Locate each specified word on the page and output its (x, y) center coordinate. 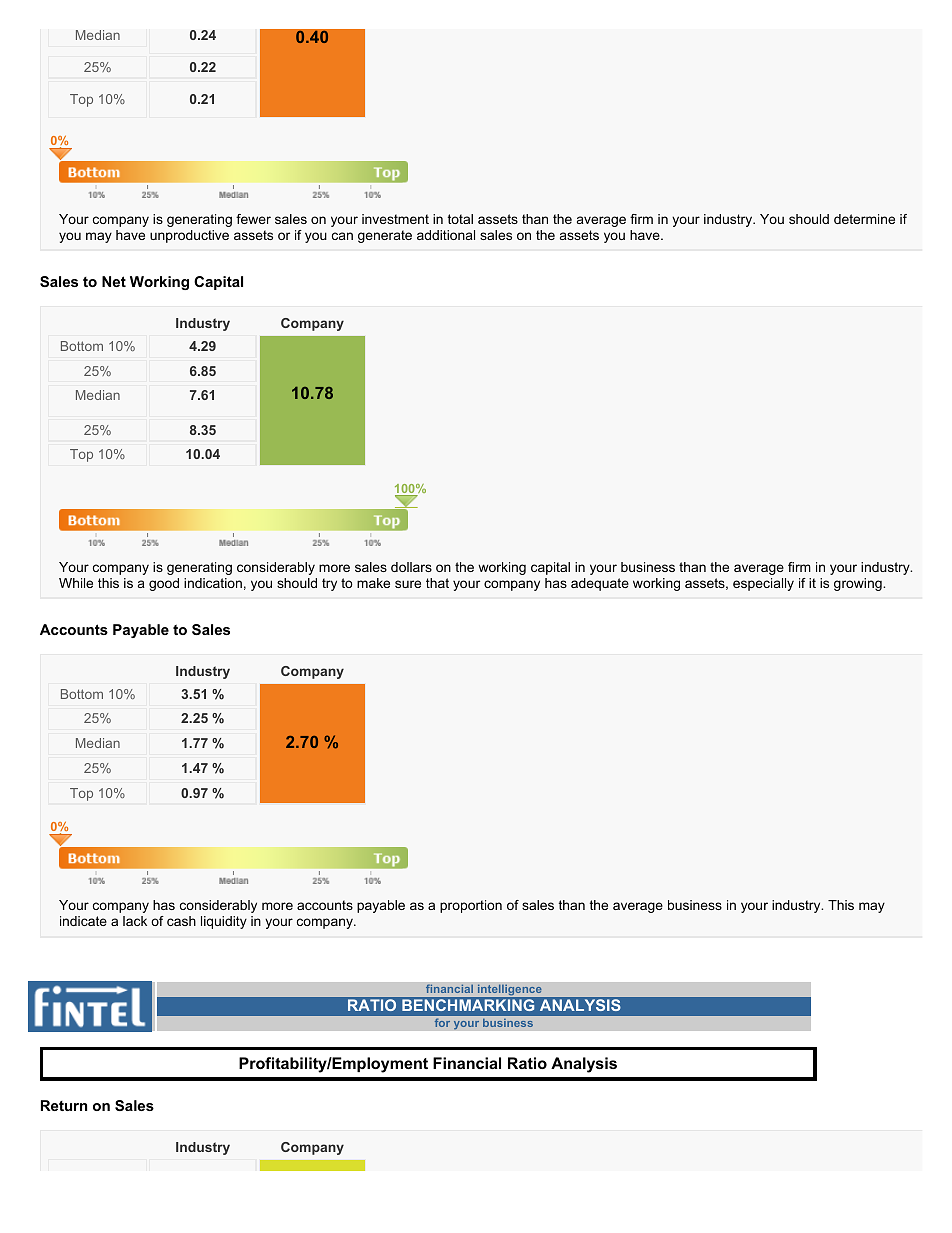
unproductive (189, 236)
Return (64, 1105)
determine (864, 219)
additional (446, 235)
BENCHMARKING (468, 1005)
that (437, 583)
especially (763, 584)
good (164, 584)
